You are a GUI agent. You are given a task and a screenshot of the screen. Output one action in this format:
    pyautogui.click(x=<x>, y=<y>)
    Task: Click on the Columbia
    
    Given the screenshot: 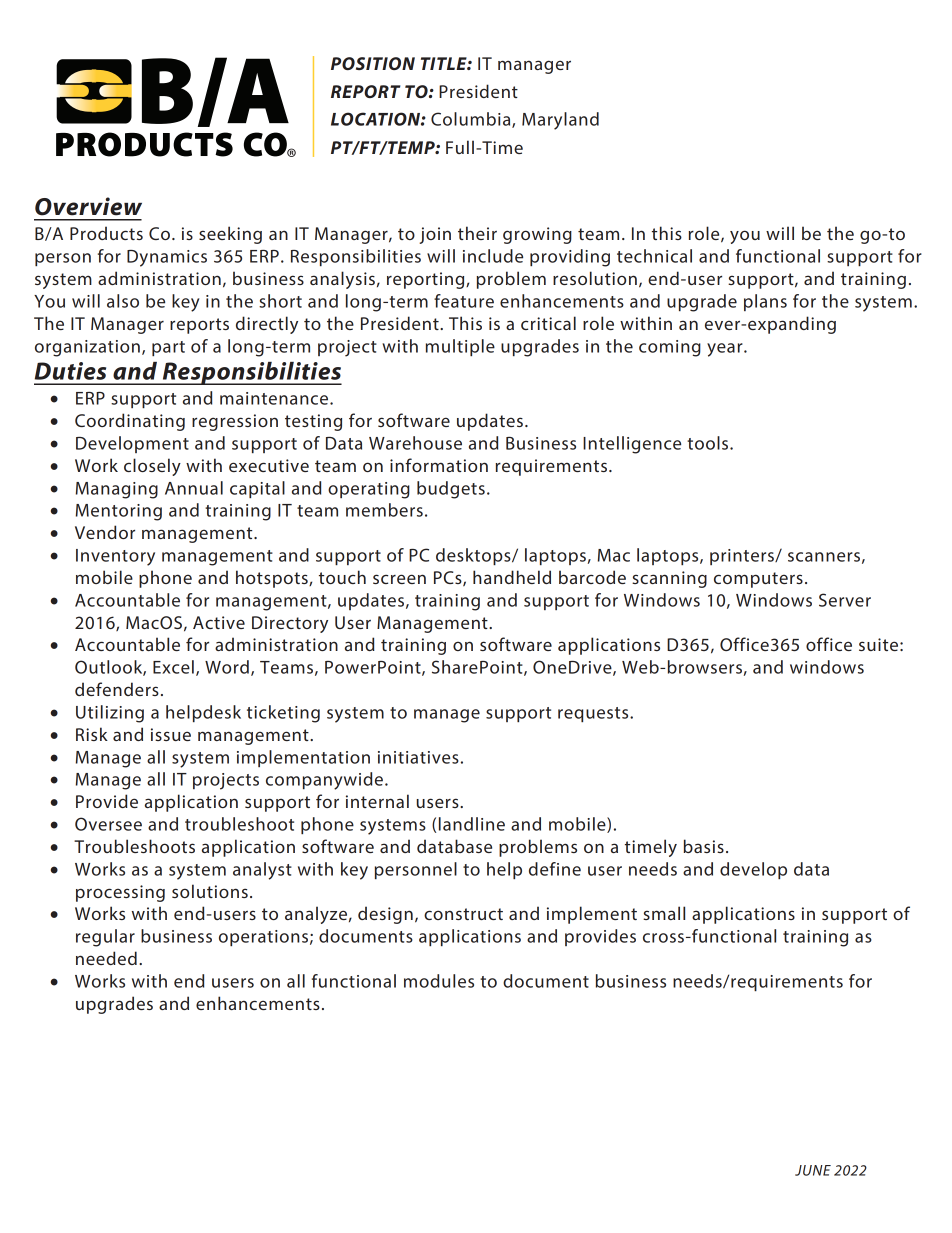 What is the action you would take?
    pyautogui.click(x=472, y=120)
